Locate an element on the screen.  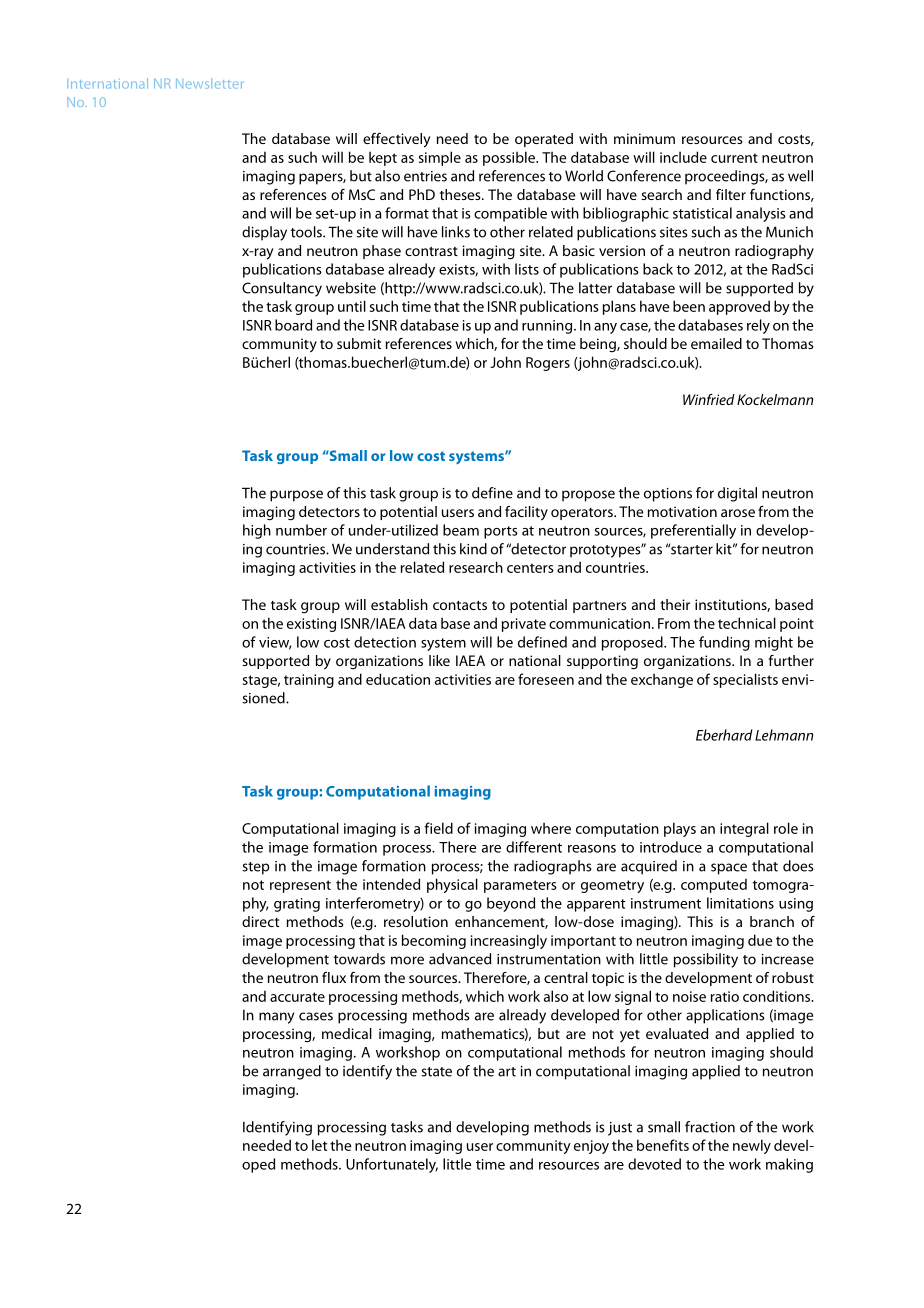
private is located at coordinates (524, 625).
